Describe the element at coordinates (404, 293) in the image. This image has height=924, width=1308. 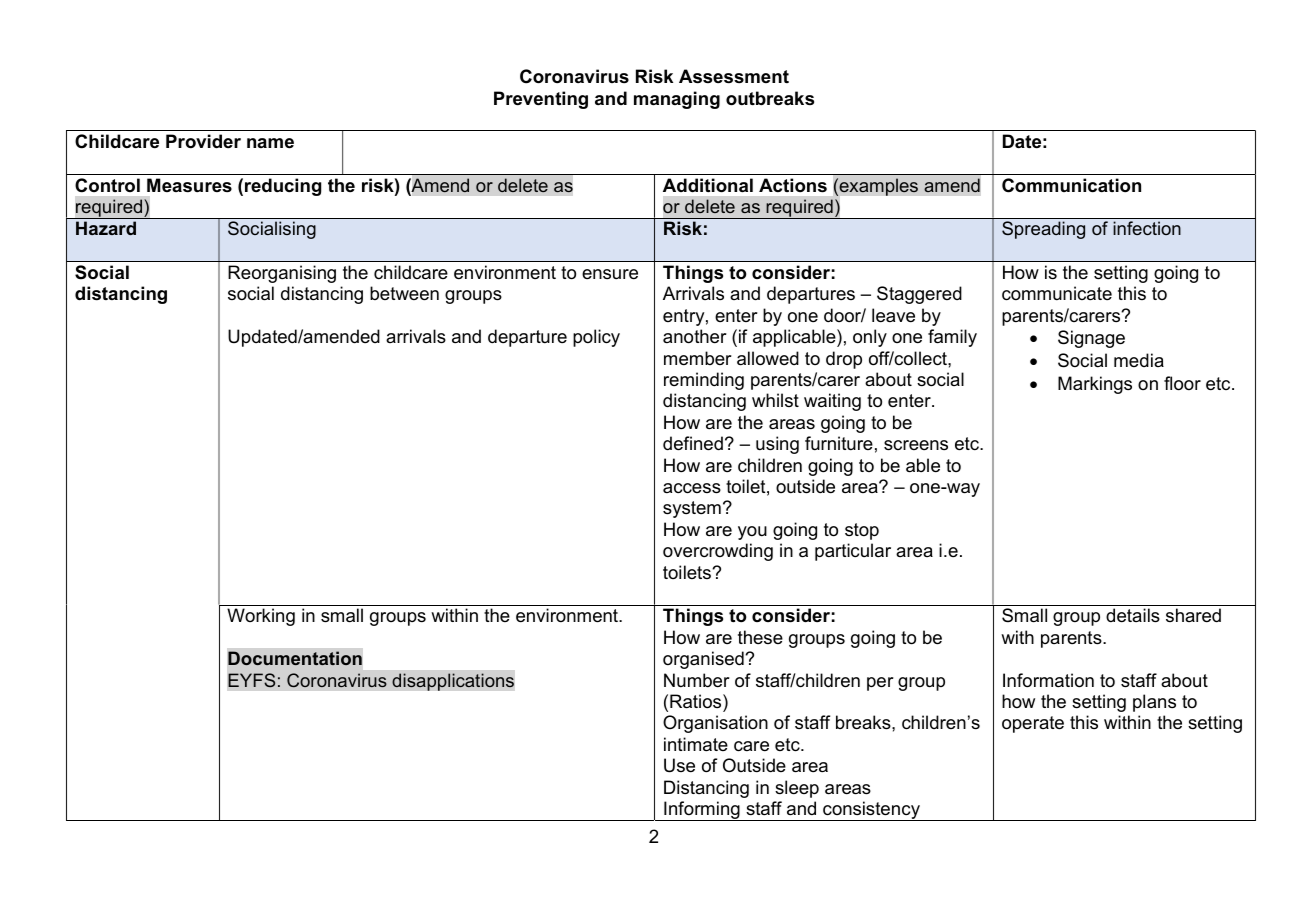
I see `between` at that location.
